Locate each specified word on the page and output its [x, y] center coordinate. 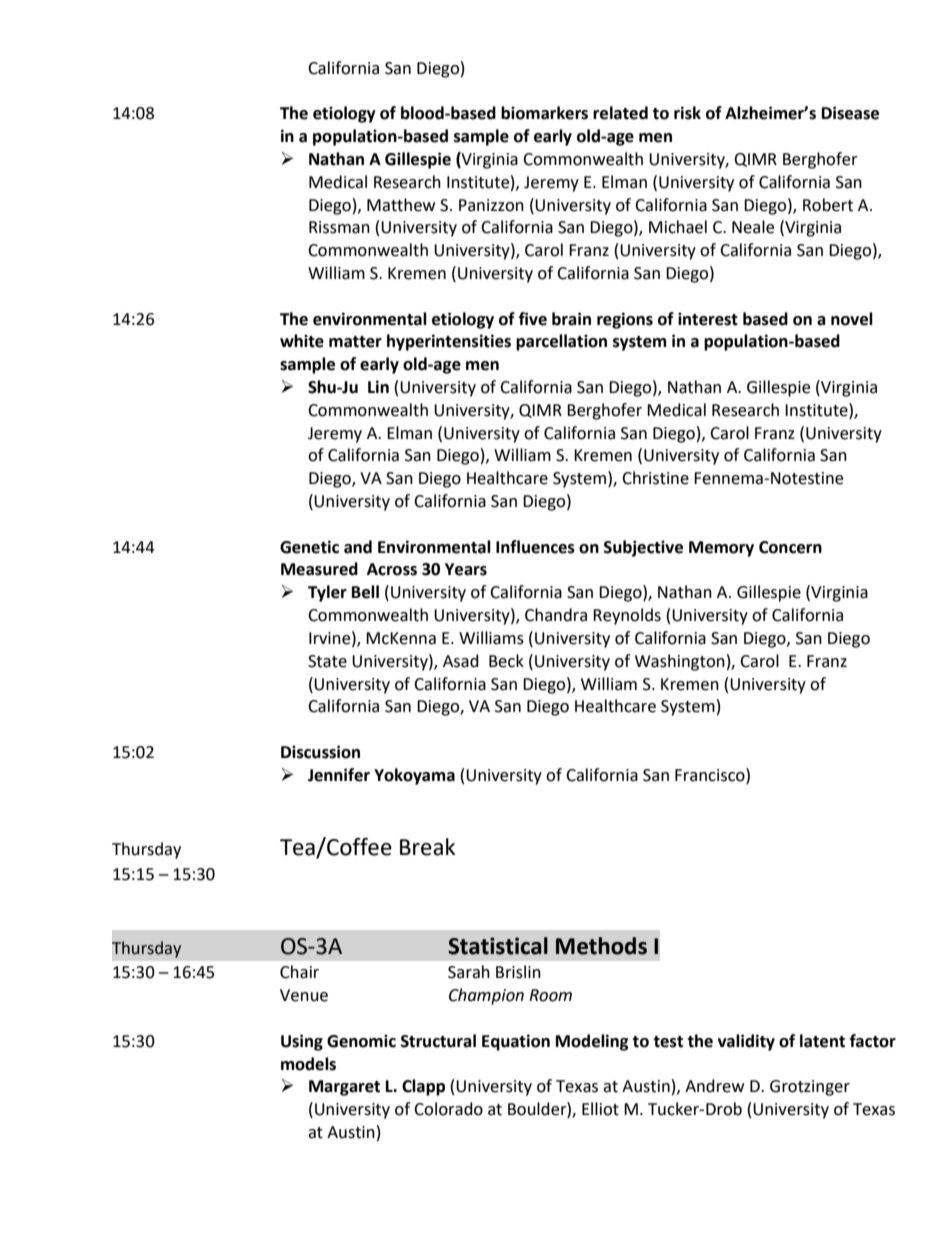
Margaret [344, 1088]
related [620, 113]
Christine [655, 478]
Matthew [401, 205]
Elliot [600, 1109]
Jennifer [339, 775]
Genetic [309, 547]
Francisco [711, 775]
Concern [790, 547]
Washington [680, 662]
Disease [850, 113]
